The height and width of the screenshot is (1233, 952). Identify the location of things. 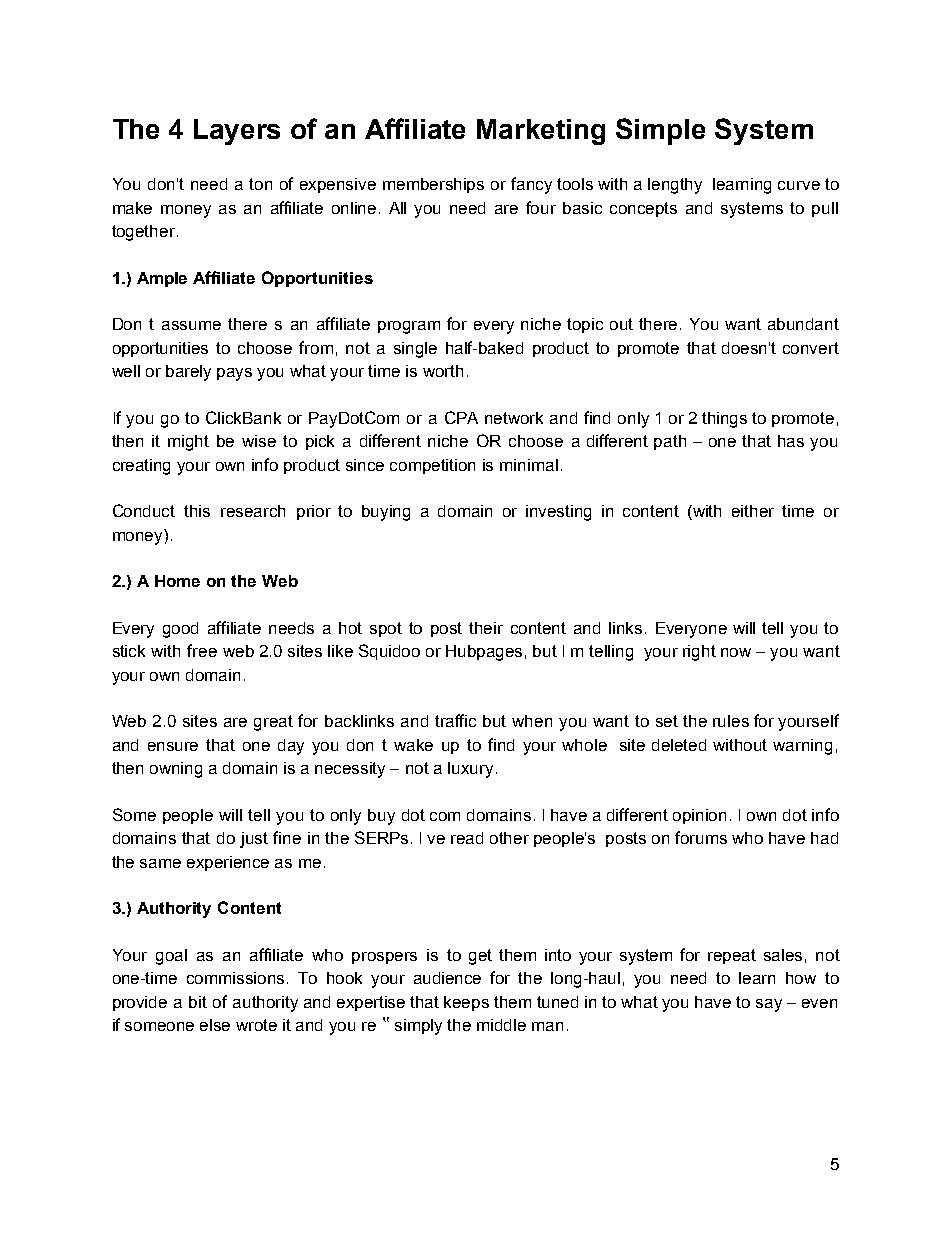
(724, 420).
